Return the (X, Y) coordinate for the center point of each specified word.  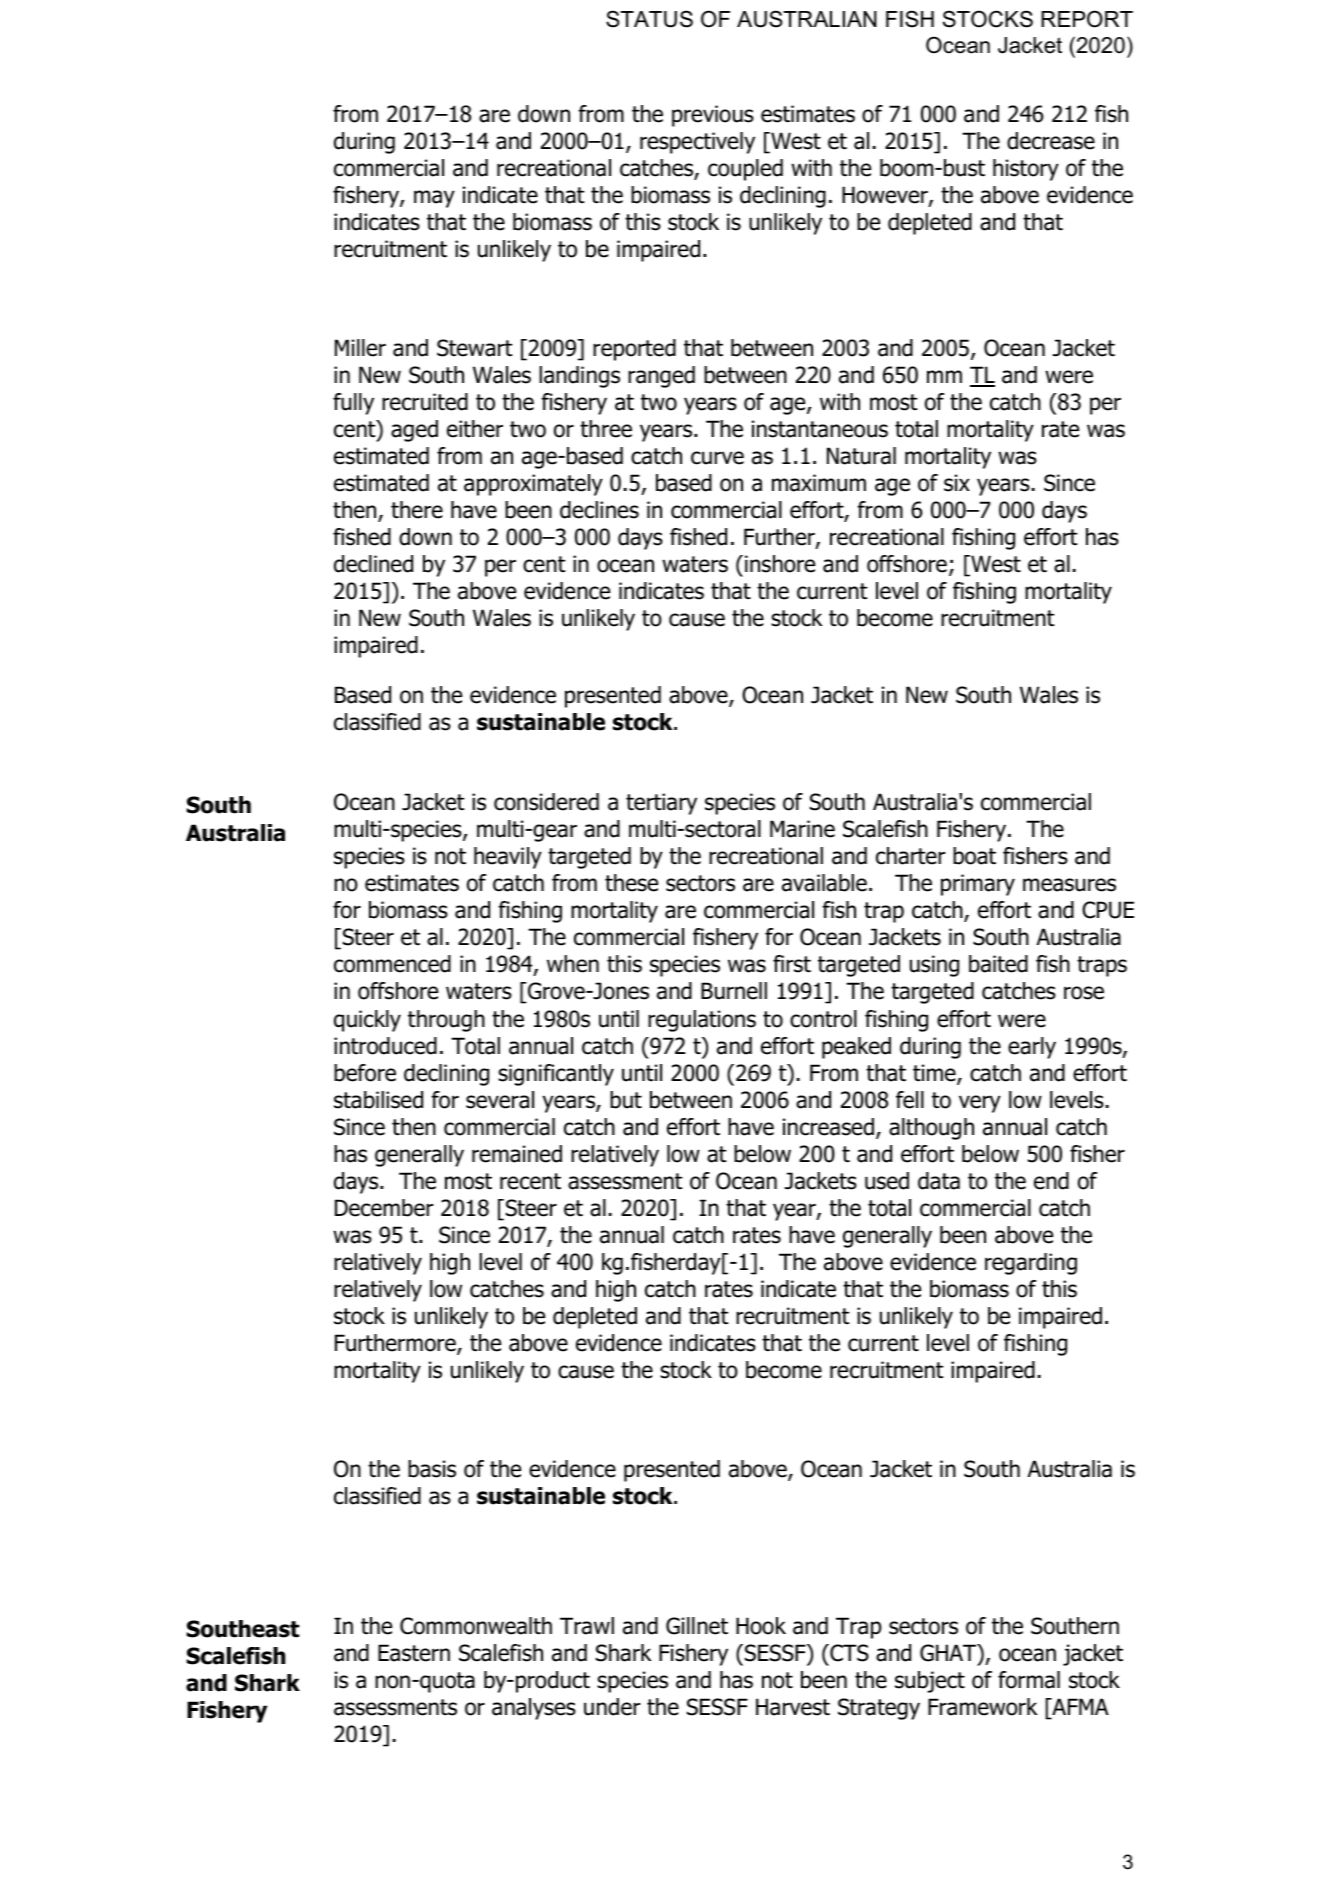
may (434, 199)
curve (717, 458)
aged (414, 431)
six (957, 483)
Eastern (414, 1653)
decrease (1051, 141)
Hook (761, 1626)
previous (713, 116)
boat (974, 856)
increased (828, 1127)
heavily (508, 858)
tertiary (661, 804)
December (384, 1208)
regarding (1031, 1264)
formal (1029, 1680)
